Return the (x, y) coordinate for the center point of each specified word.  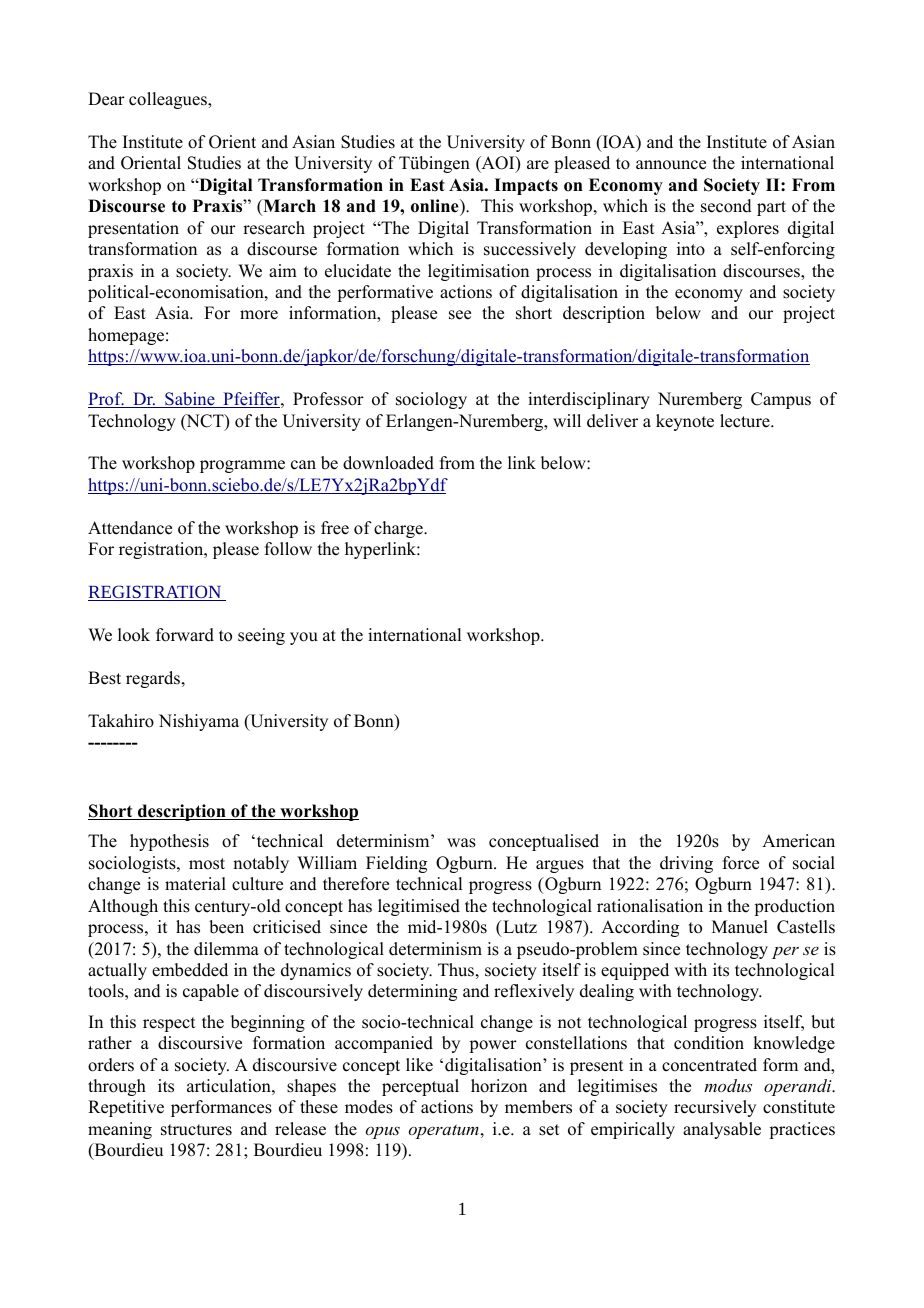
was (461, 843)
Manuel (740, 927)
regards (154, 679)
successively (530, 250)
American (798, 841)
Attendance (130, 528)
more (259, 315)
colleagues (169, 100)
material (195, 884)
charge (399, 529)
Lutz (519, 927)
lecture (746, 421)
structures (196, 1130)
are (538, 165)
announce (671, 165)
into (691, 249)
